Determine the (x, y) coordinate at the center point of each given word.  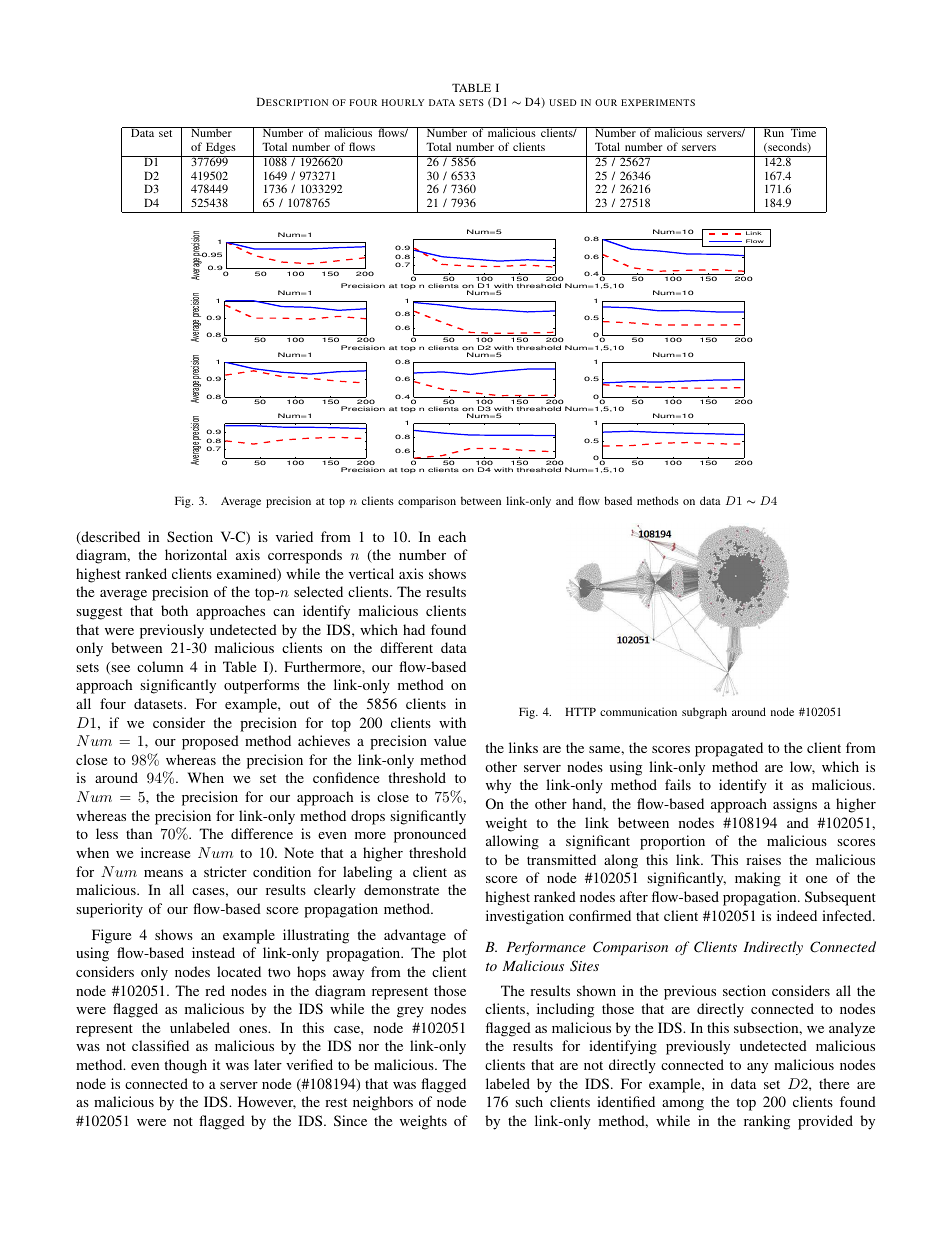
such (529, 1101)
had (414, 629)
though (185, 1066)
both (174, 610)
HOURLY (403, 102)
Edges (220, 149)
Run (774, 132)
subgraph (704, 713)
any (757, 1068)
